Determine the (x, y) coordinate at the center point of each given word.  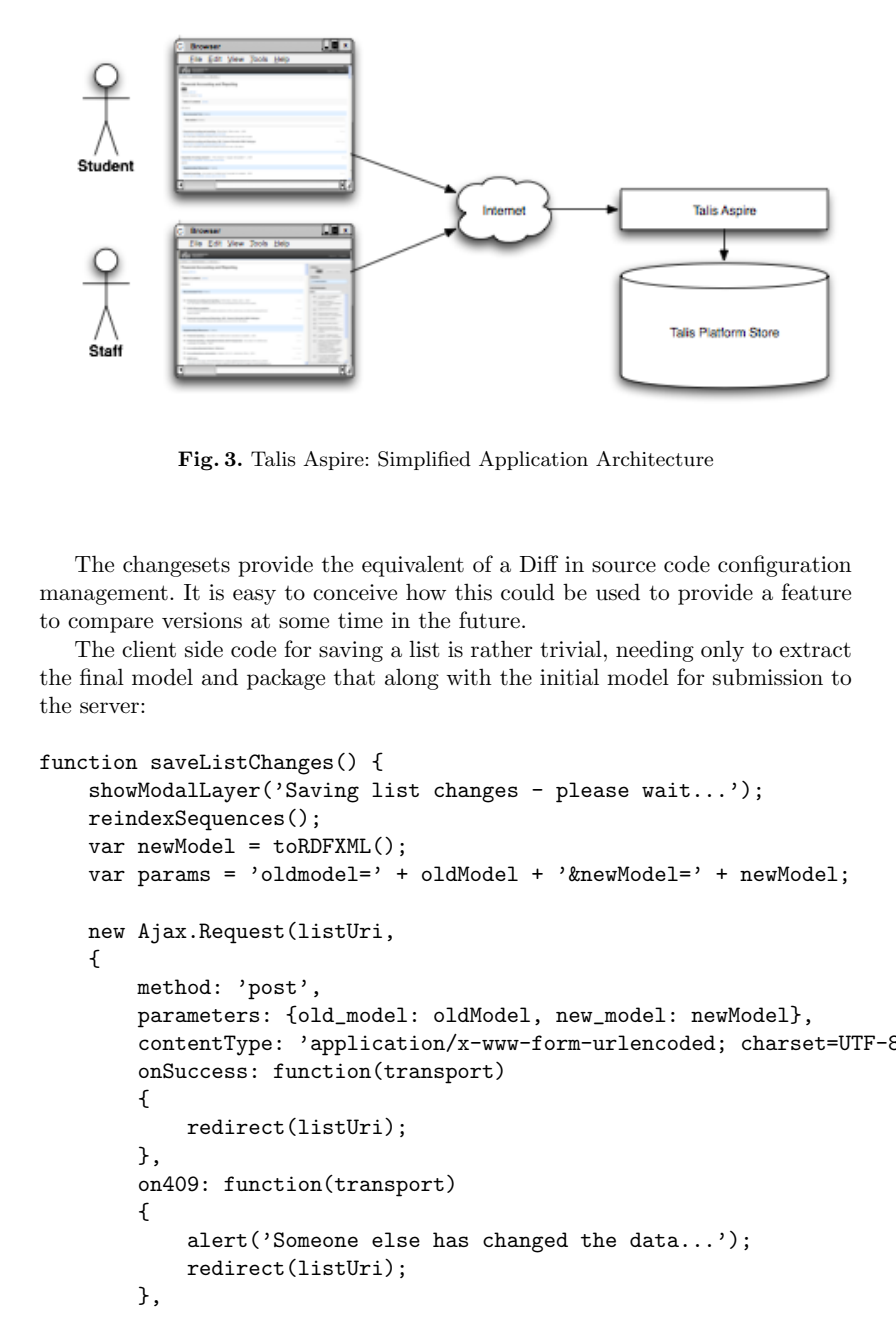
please (592, 792)
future (489, 620)
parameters (198, 1018)
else (396, 1239)
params (174, 878)
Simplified (424, 460)
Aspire (333, 460)
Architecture (654, 459)
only (722, 651)
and (220, 677)
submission (768, 677)
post (272, 990)
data (654, 1239)
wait (666, 789)
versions (202, 620)
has (450, 1239)
